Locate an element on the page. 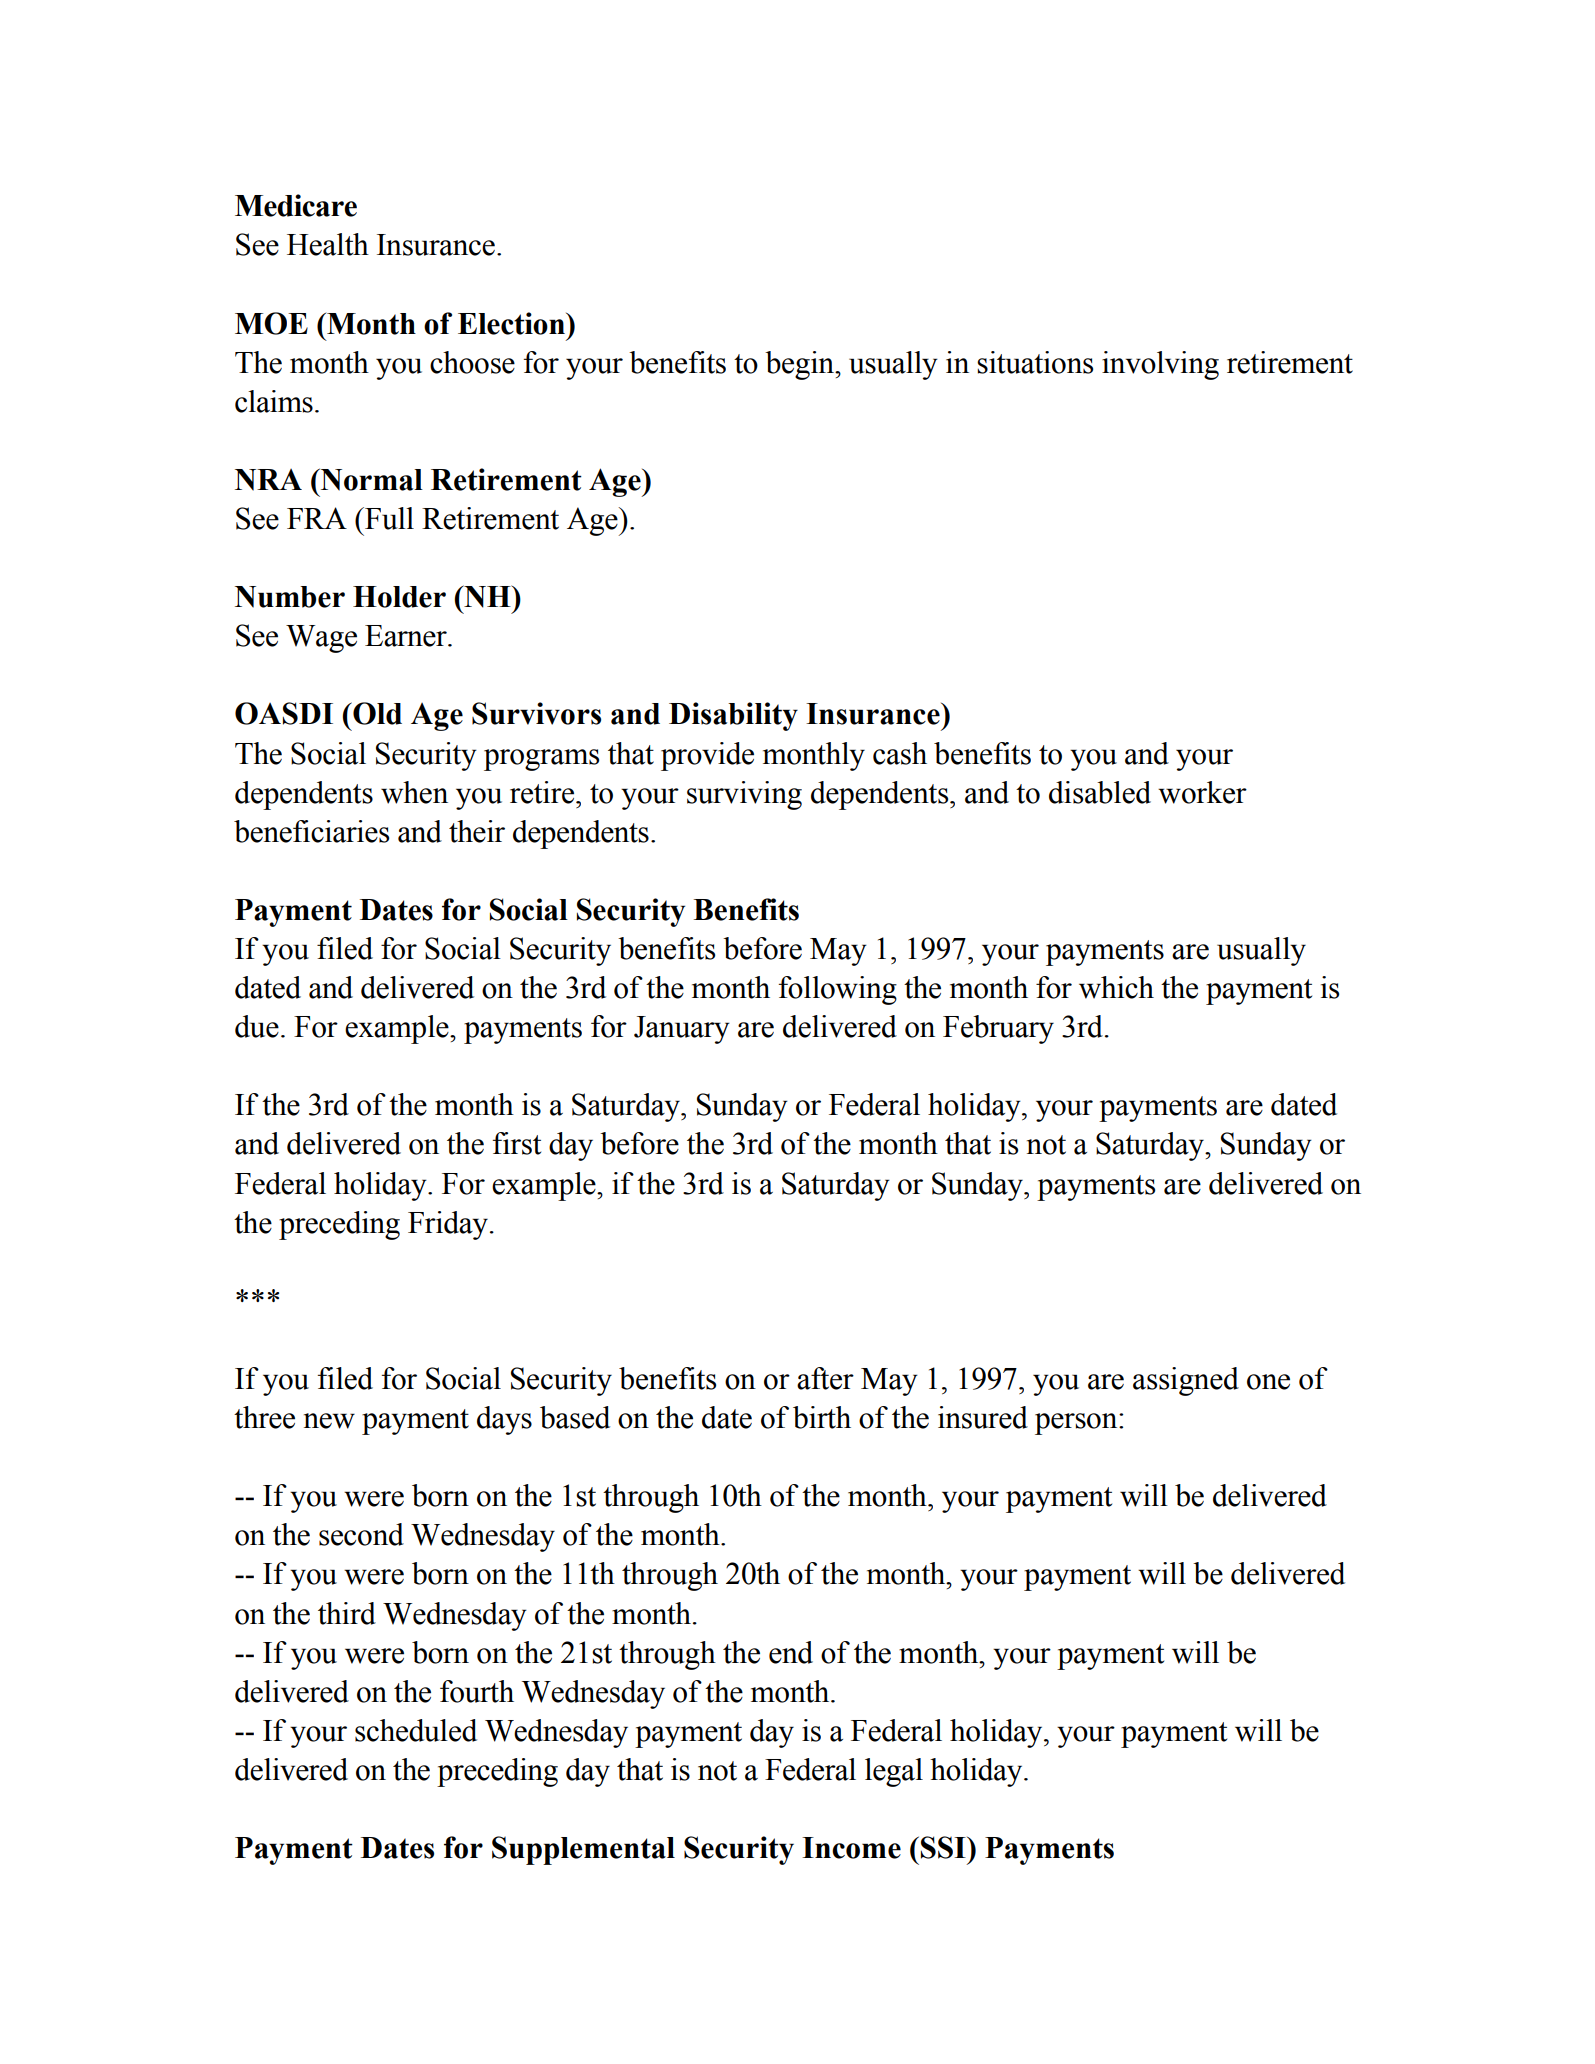 Image resolution: width=1595 pixels, height=2064 pixels. Health is located at coordinates (328, 244).
